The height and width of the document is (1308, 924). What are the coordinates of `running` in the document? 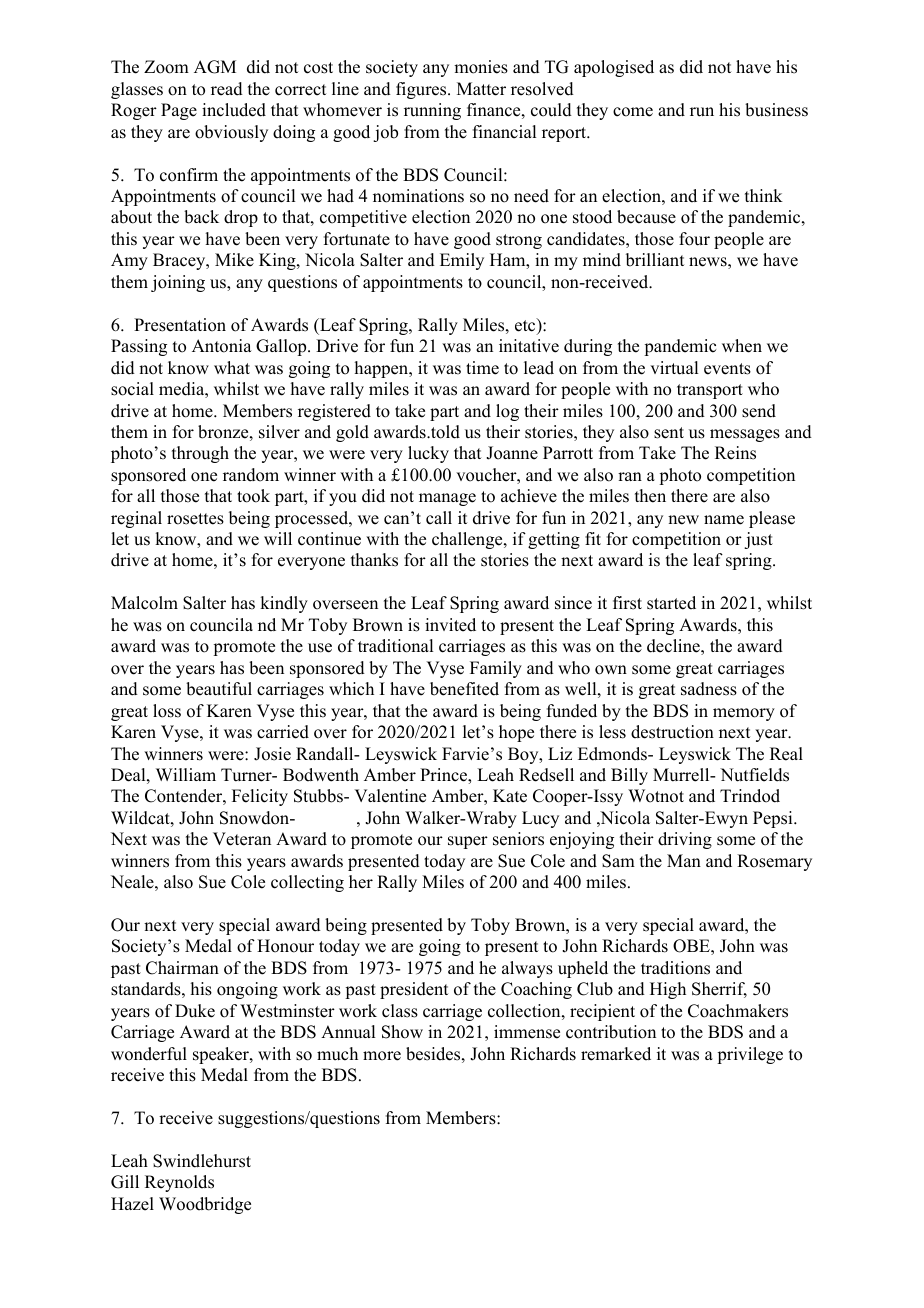 It's located at (432, 111).
